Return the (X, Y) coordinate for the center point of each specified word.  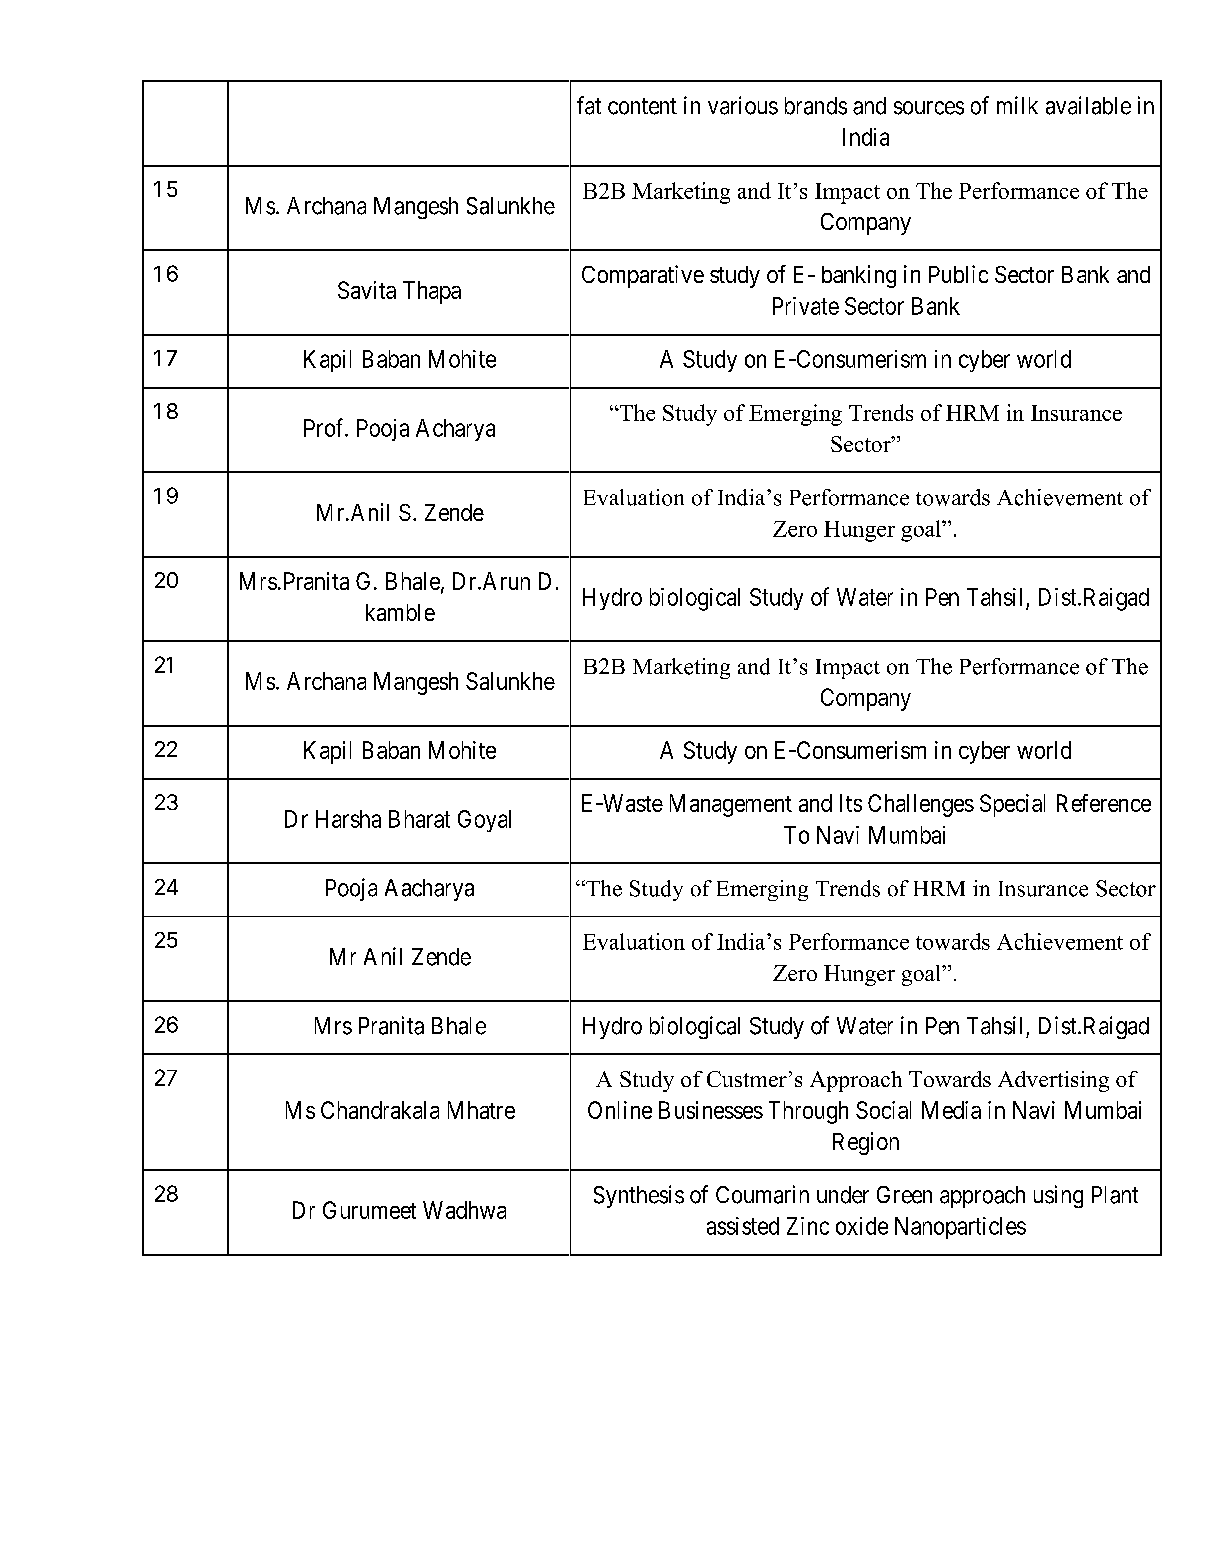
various (743, 105)
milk (1017, 105)
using (1058, 1196)
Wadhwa (464, 1210)
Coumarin (762, 1194)
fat (589, 105)
